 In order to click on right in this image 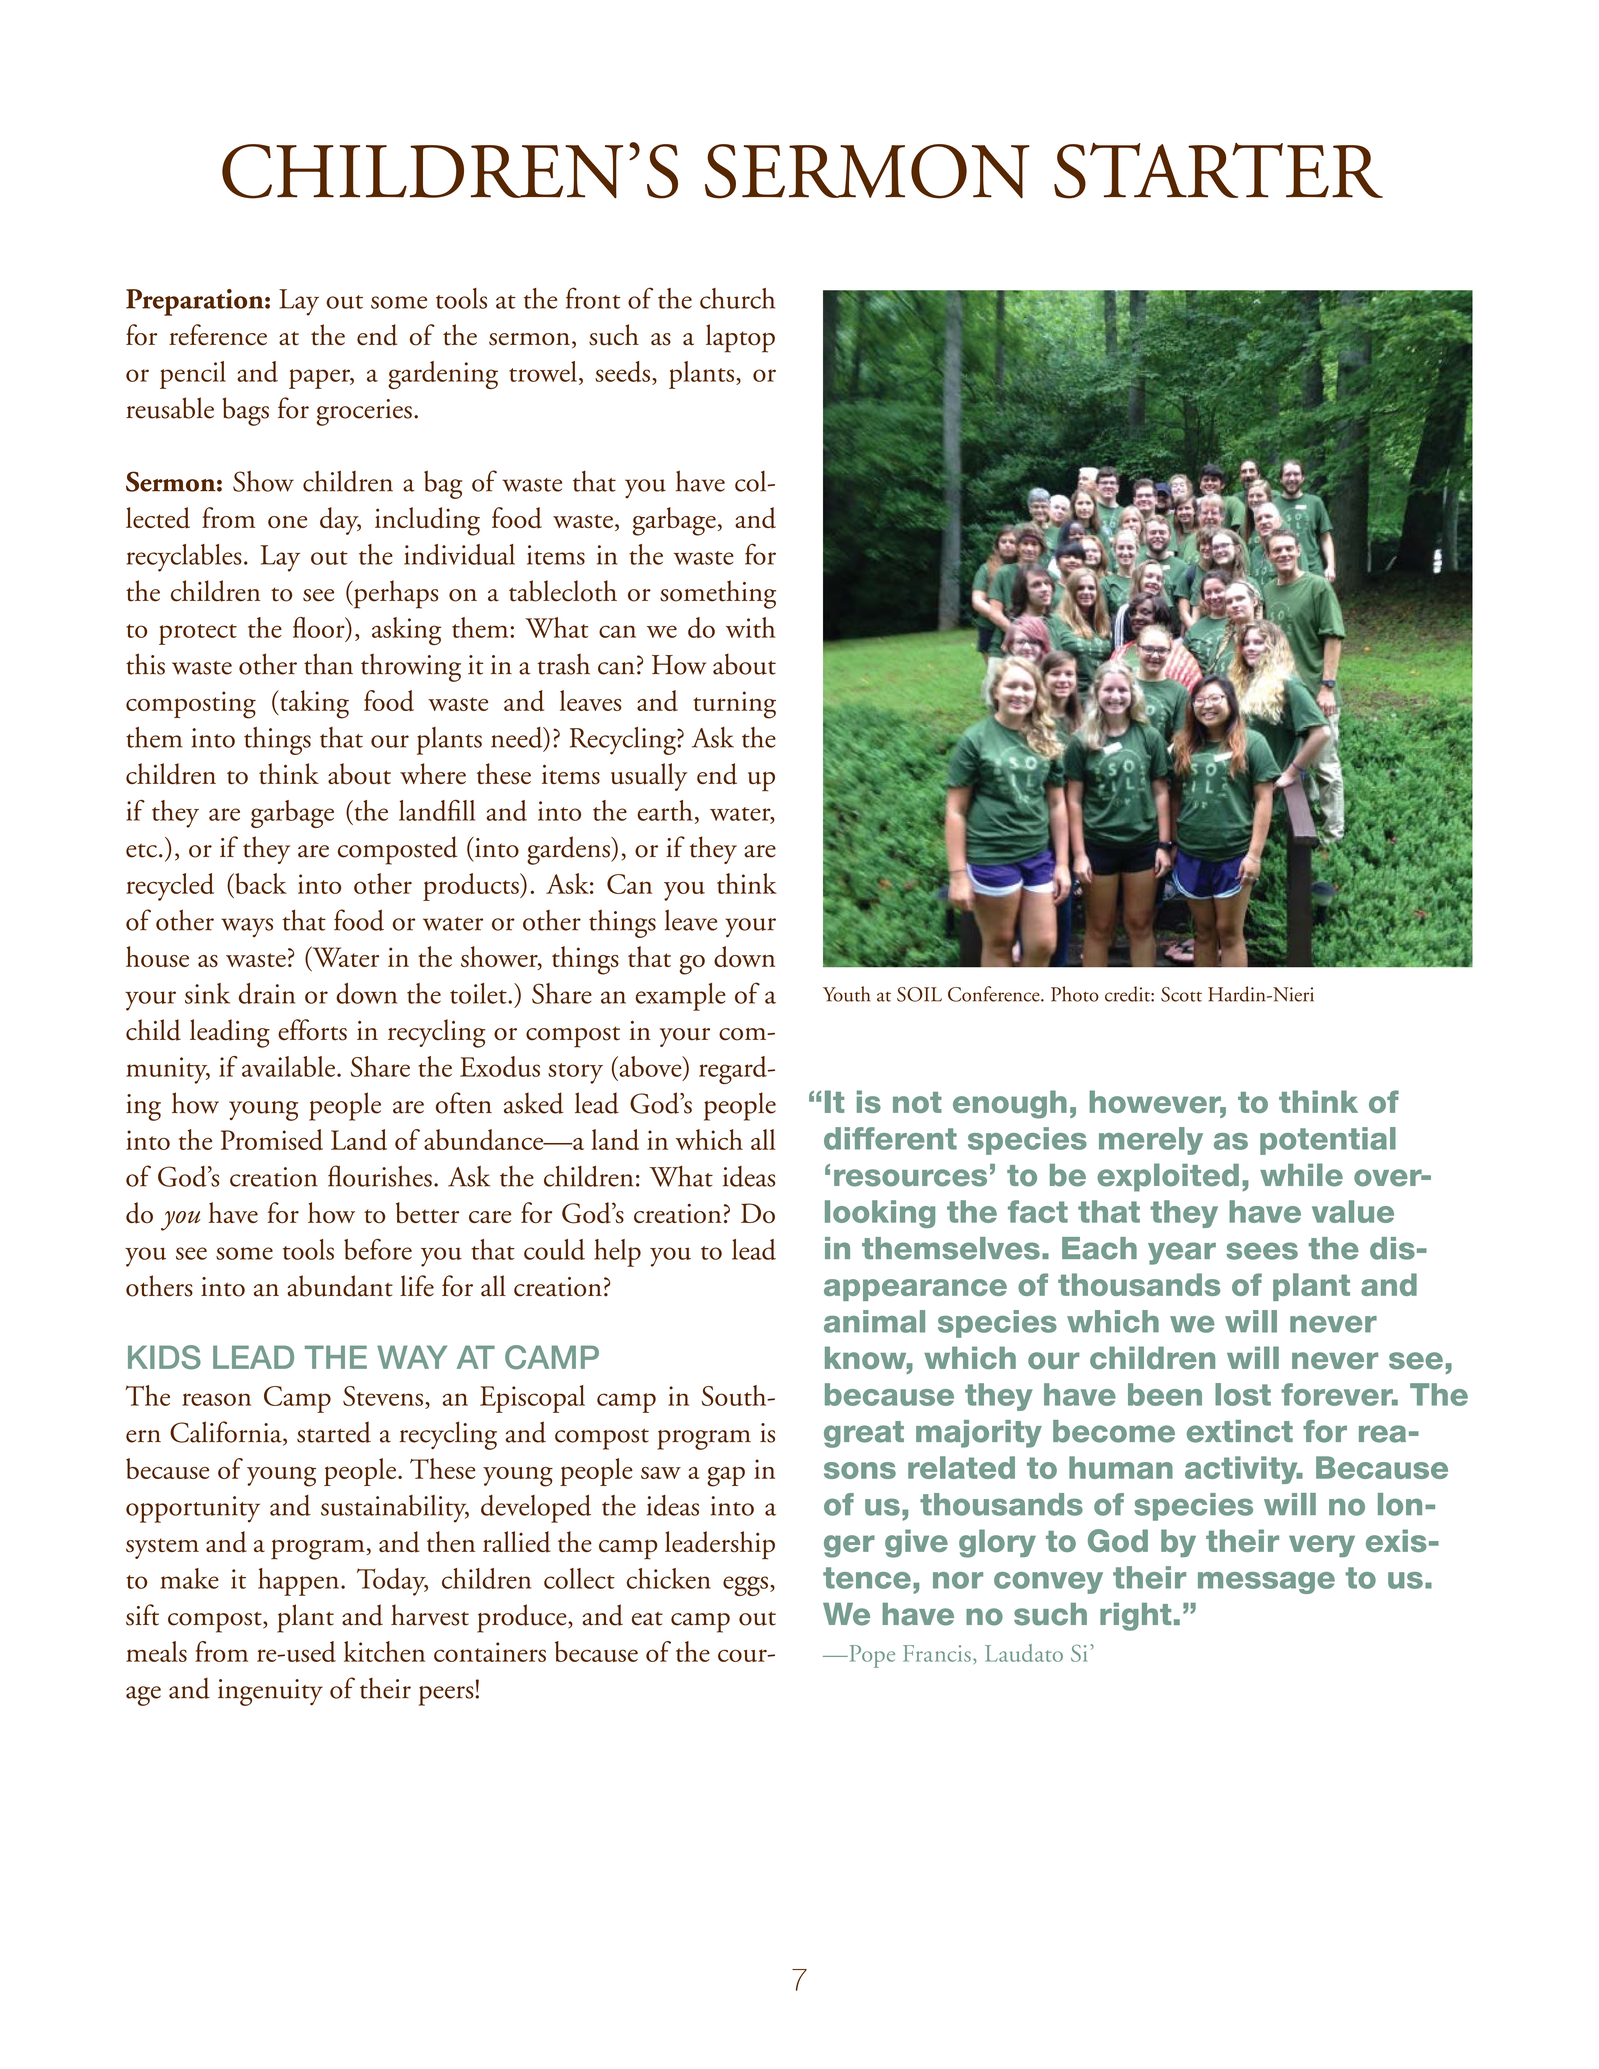, I will do `click(1135, 1617)`.
